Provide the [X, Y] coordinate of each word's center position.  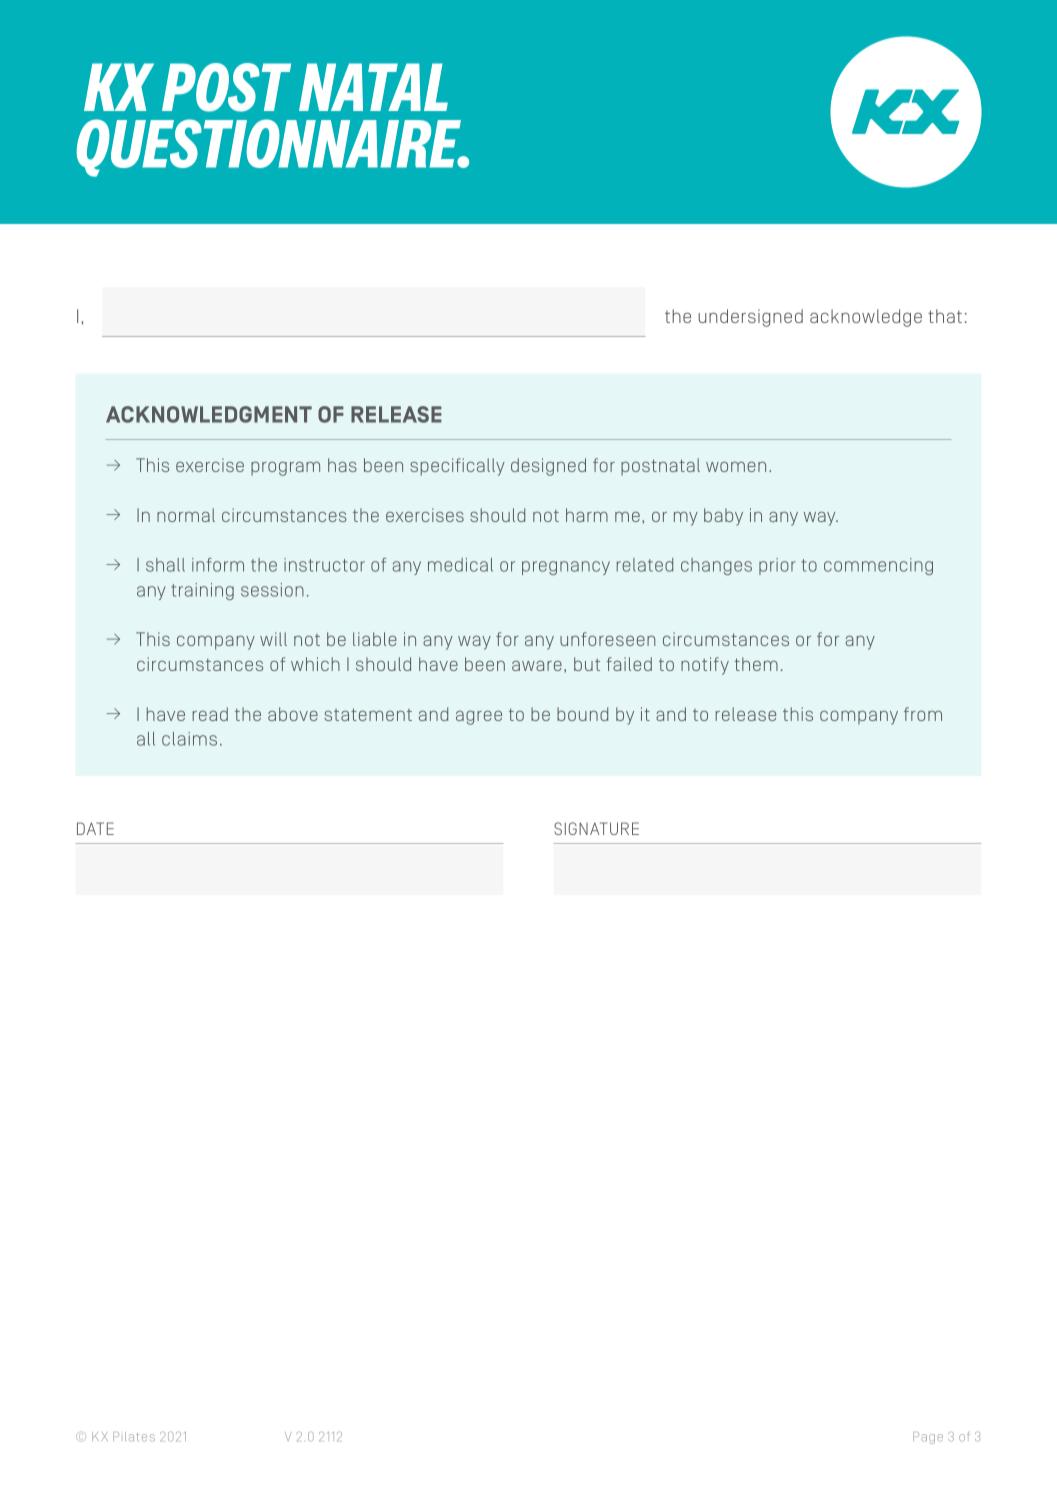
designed [548, 467]
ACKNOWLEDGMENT [209, 414]
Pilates [134, 1437]
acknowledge [866, 318]
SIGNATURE [596, 828]
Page [928, 1438]
